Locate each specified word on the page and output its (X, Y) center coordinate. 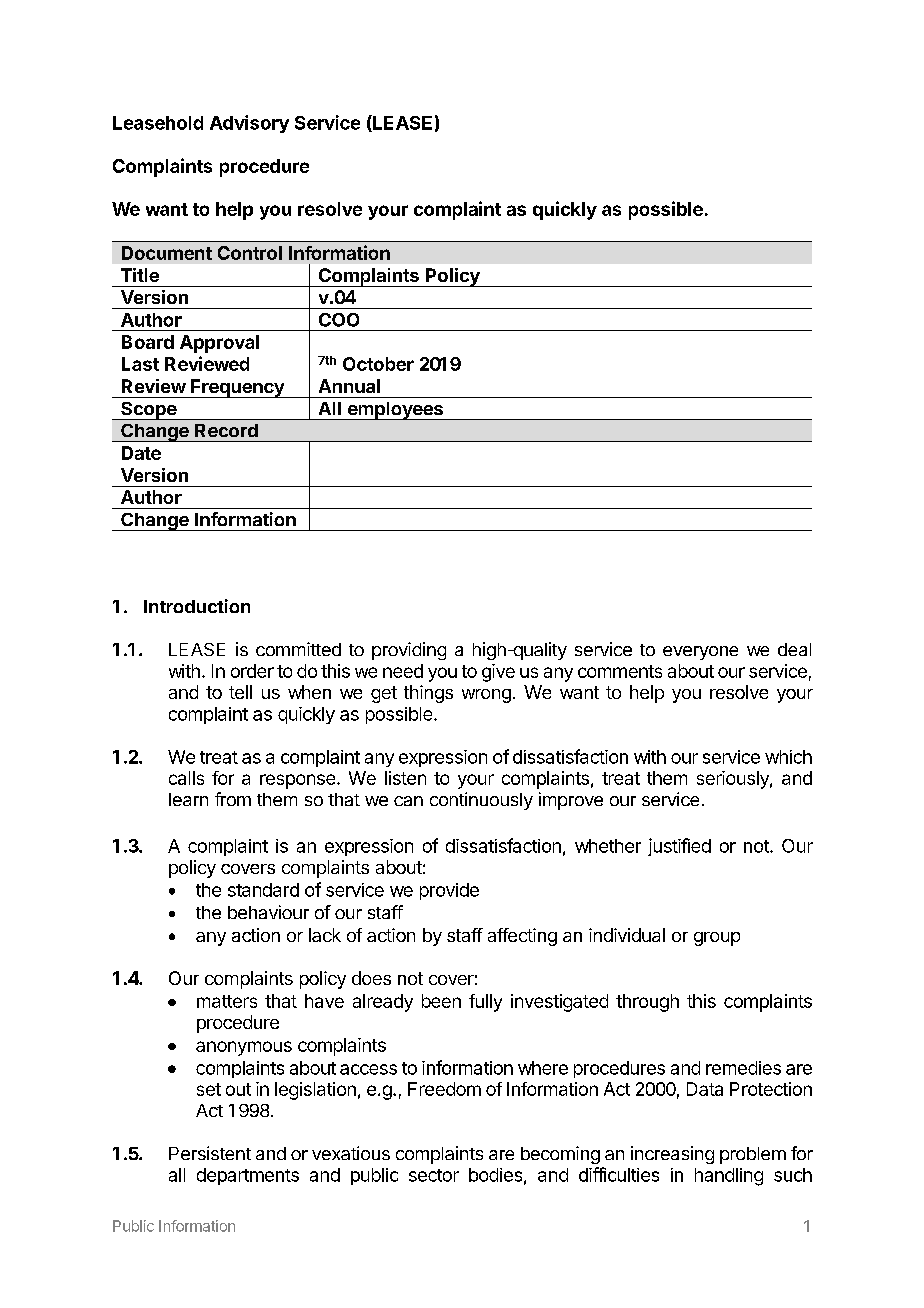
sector (434, 1175)
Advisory (249, 124)
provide (449, 891)
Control (250, 253)
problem (753, 1155)
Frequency (237, 388)
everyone (700, 653)
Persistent (210, 1153)
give (498, 673)
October (378, 364)
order (252, 671)
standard (263, 890)
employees (395, 411)
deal (794, 649)
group (717, 939)
